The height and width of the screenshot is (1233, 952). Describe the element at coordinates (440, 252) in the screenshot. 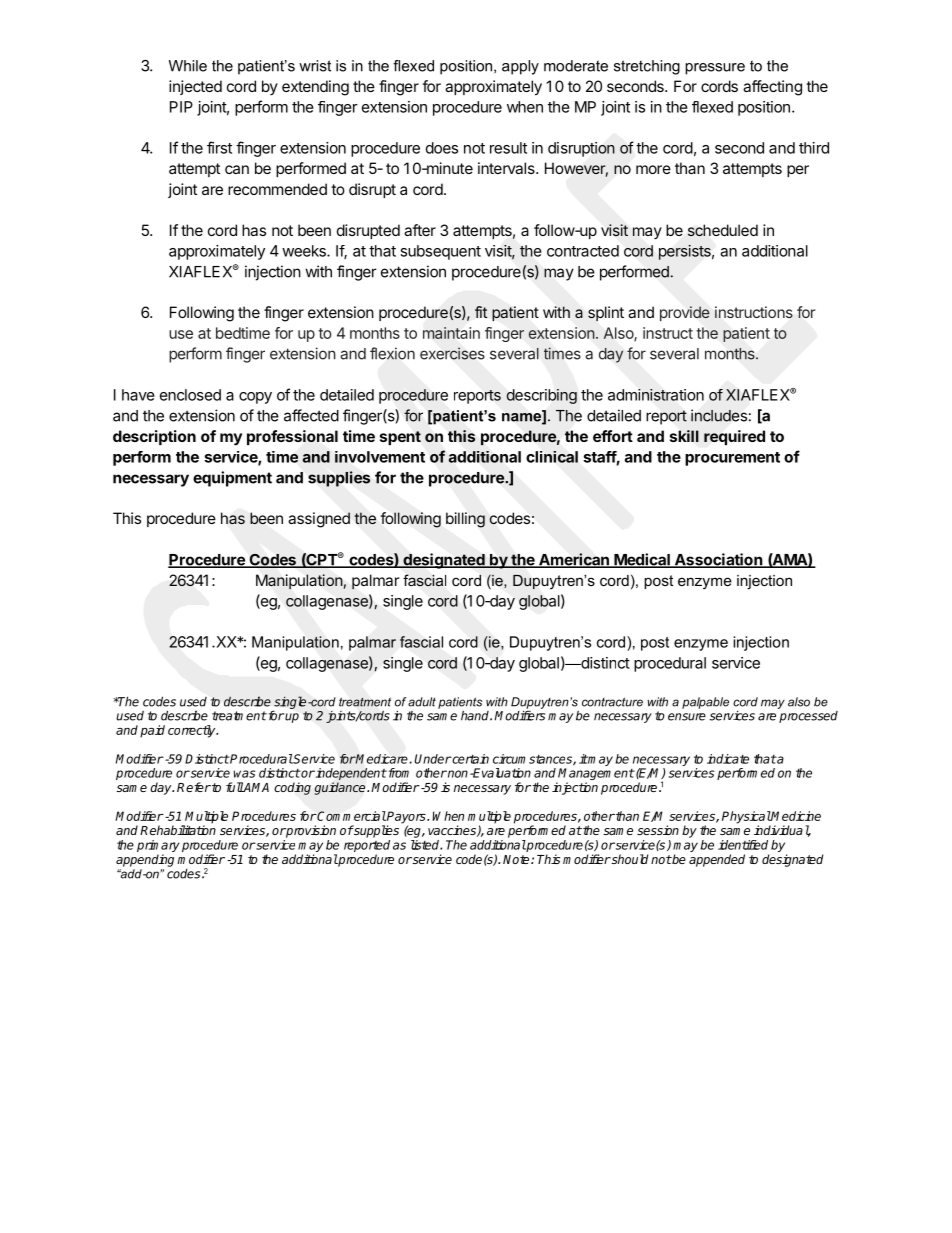

I see `subsequent` at that location.
